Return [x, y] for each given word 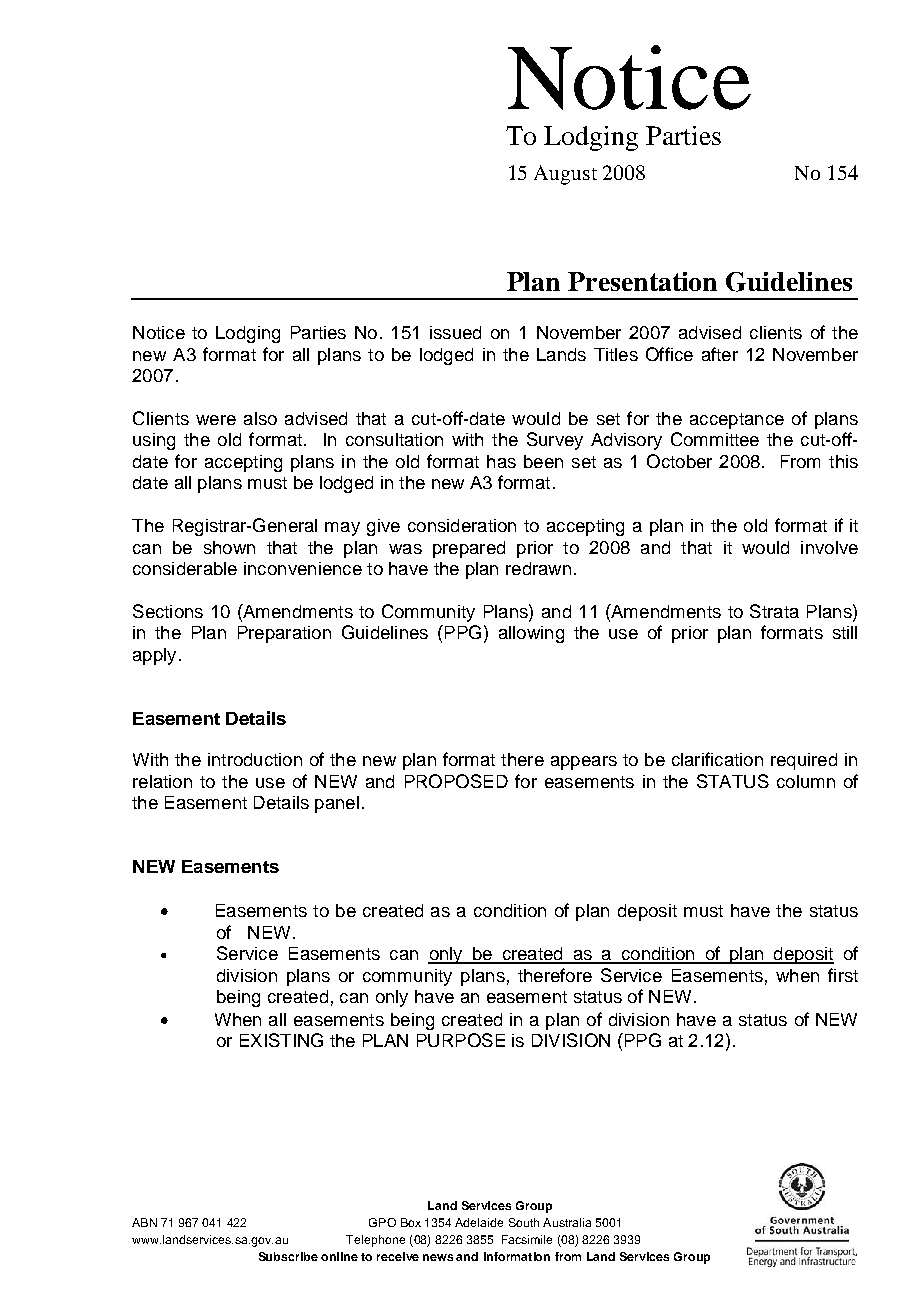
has [501, 461]
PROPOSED [456, 781]
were [216, 420]
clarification [717, 759]
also [260, 418]
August [565, 175]
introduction [255, 759]
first [843, 975]
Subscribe [288, 1256]
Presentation [642, 281]
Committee [715, 439]
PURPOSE [461, 1040]
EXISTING [281, 1040]
